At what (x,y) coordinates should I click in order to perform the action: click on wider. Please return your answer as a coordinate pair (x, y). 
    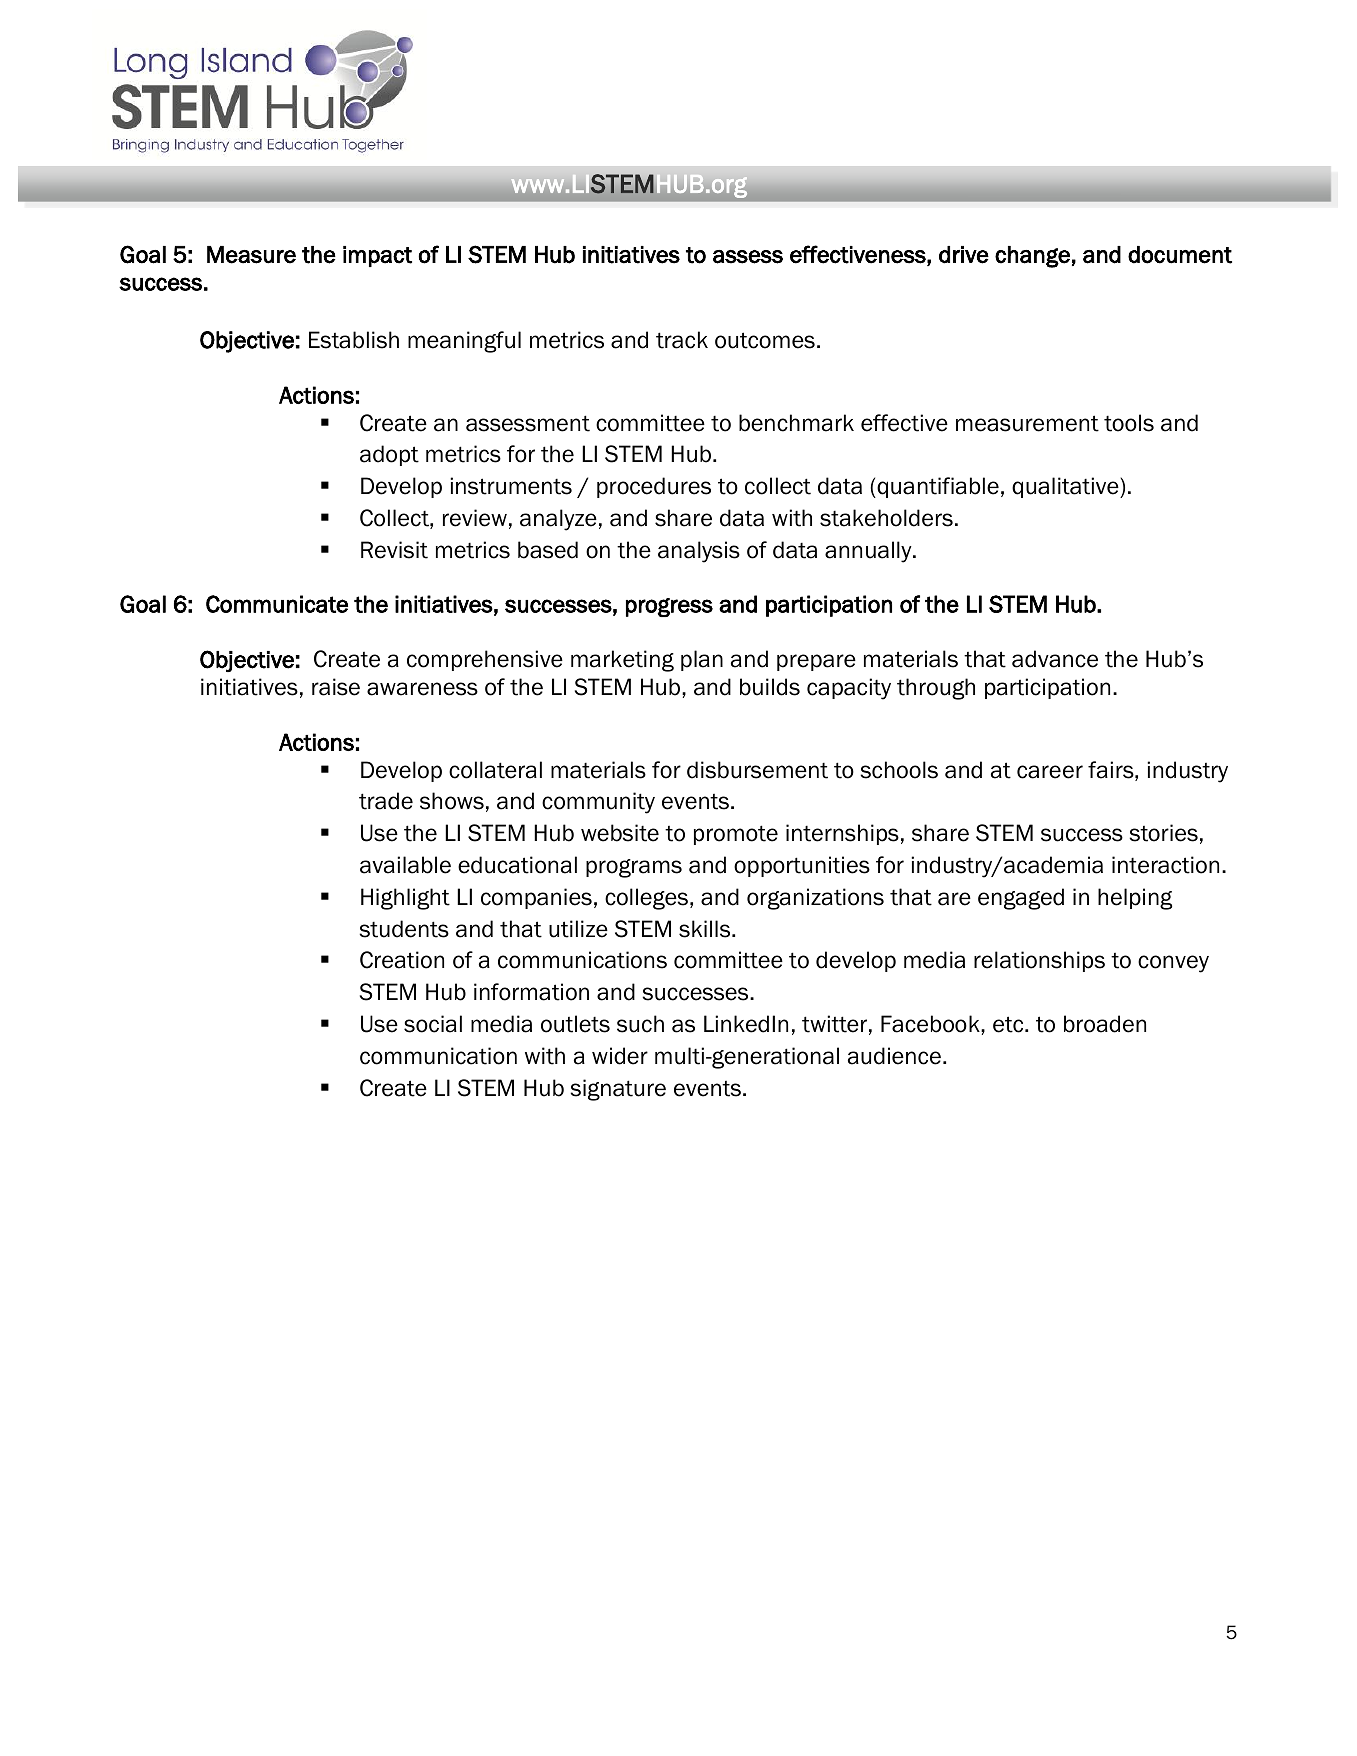
    Looking at the image, I should click on (620, 1056).
